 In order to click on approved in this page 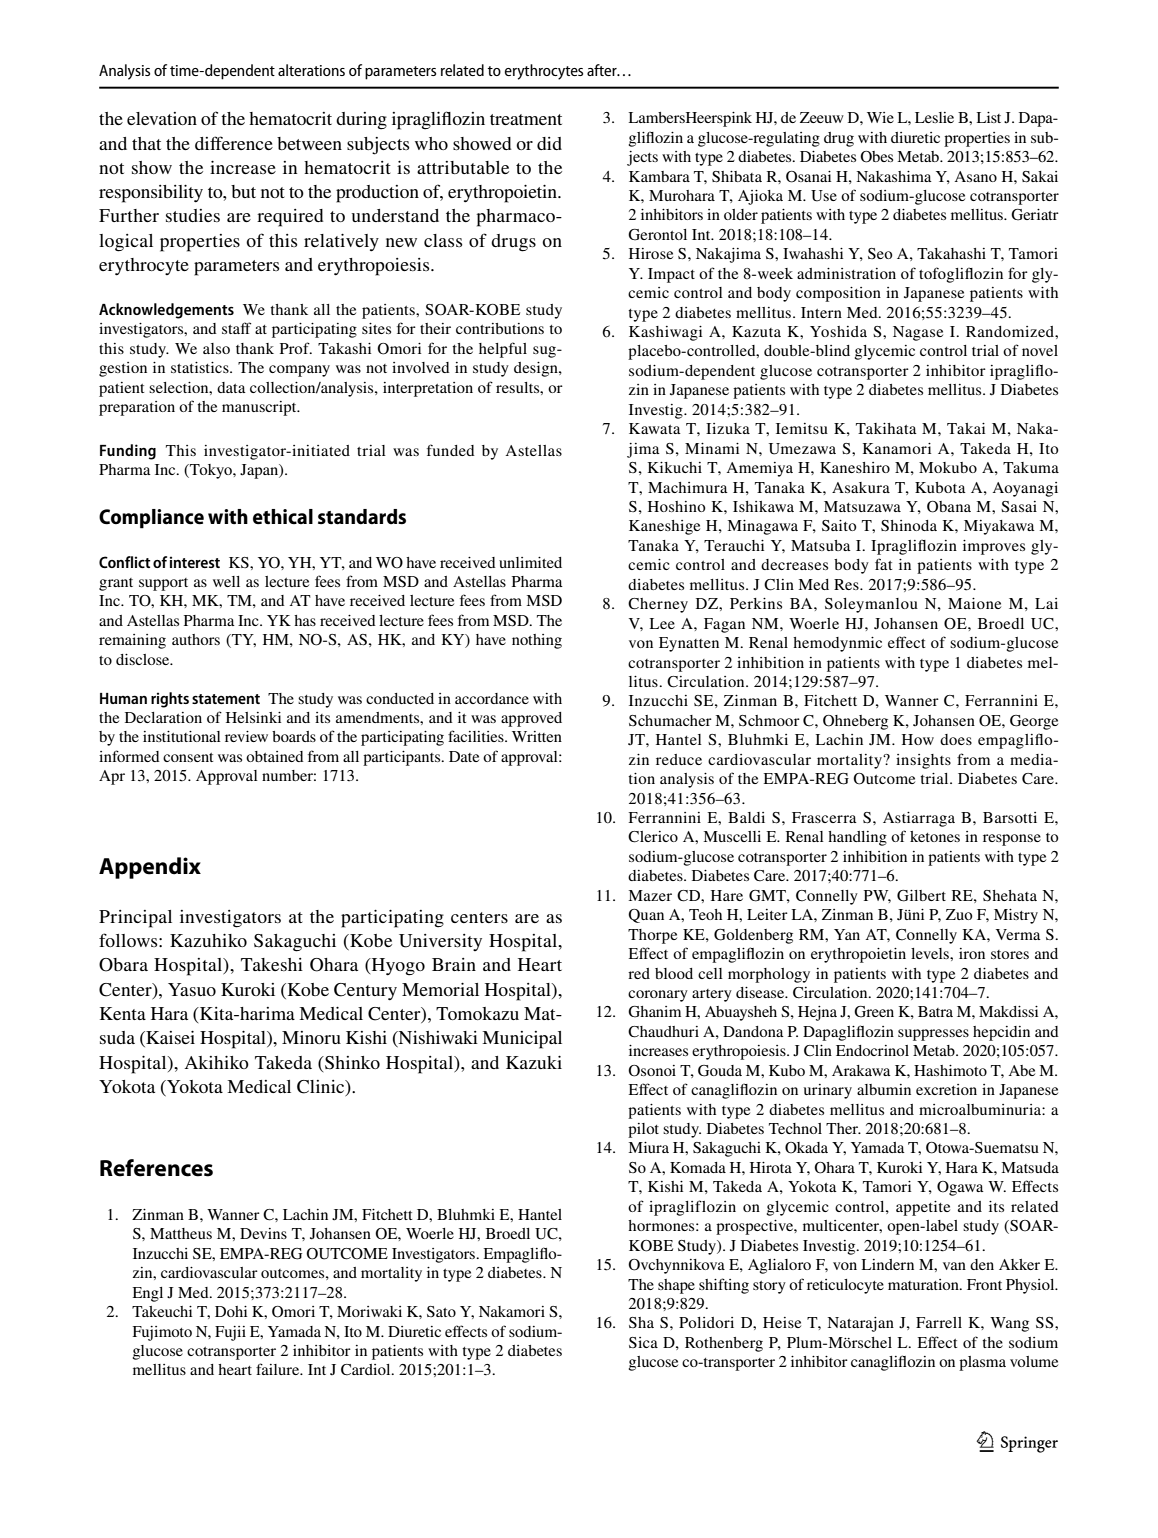, I will do `click(531, 719)`.
